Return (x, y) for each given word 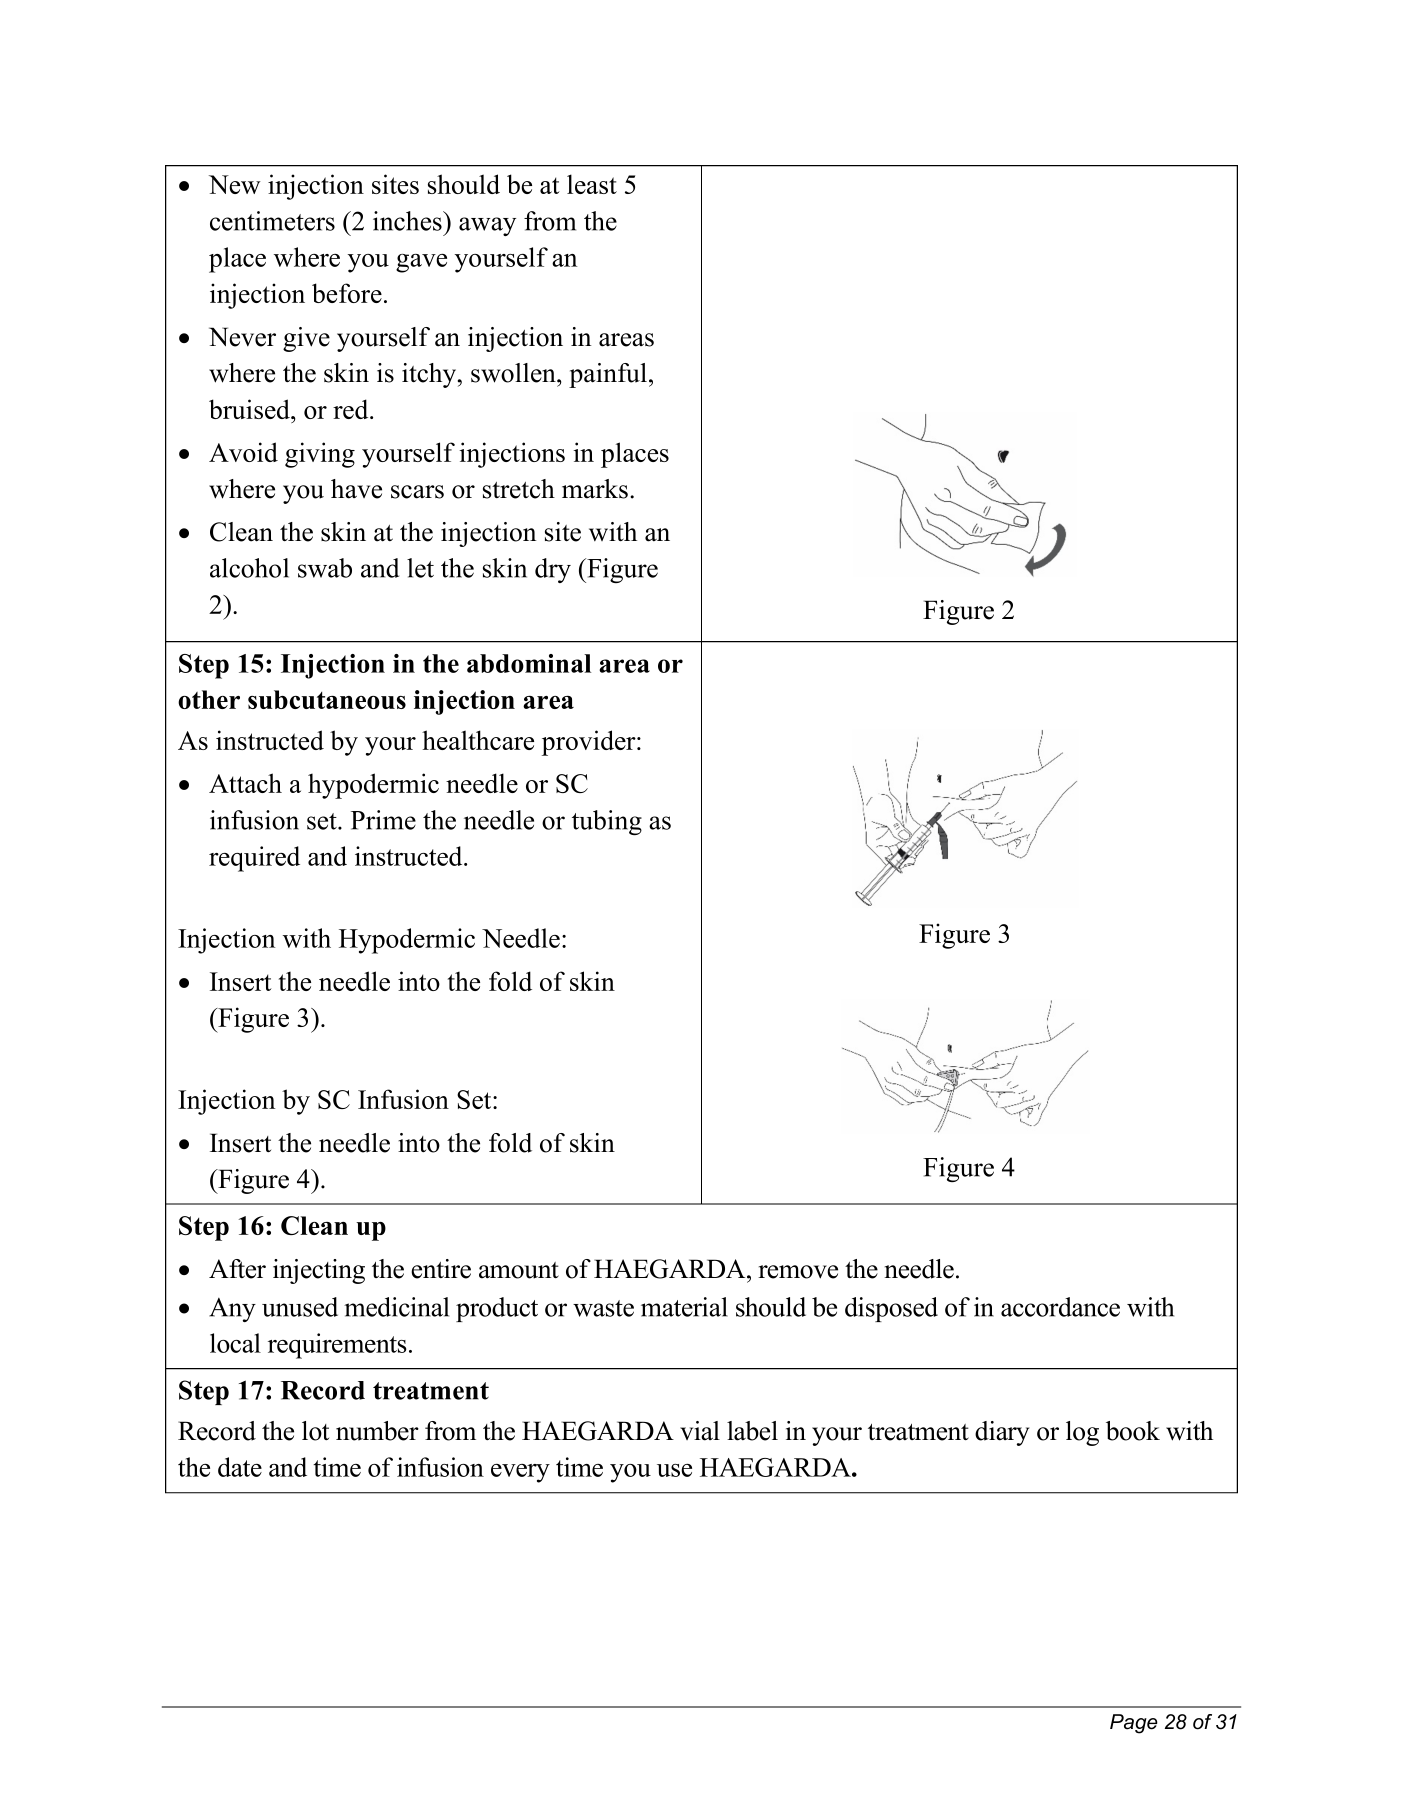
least (592, 184)
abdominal (529, 663)
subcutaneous (327, 699)
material (684, 1307)
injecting (319, 1271)
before (347, 293)
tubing (607, 822)
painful (608, 375)
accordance (1060, 1307)
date (240, 1467)
